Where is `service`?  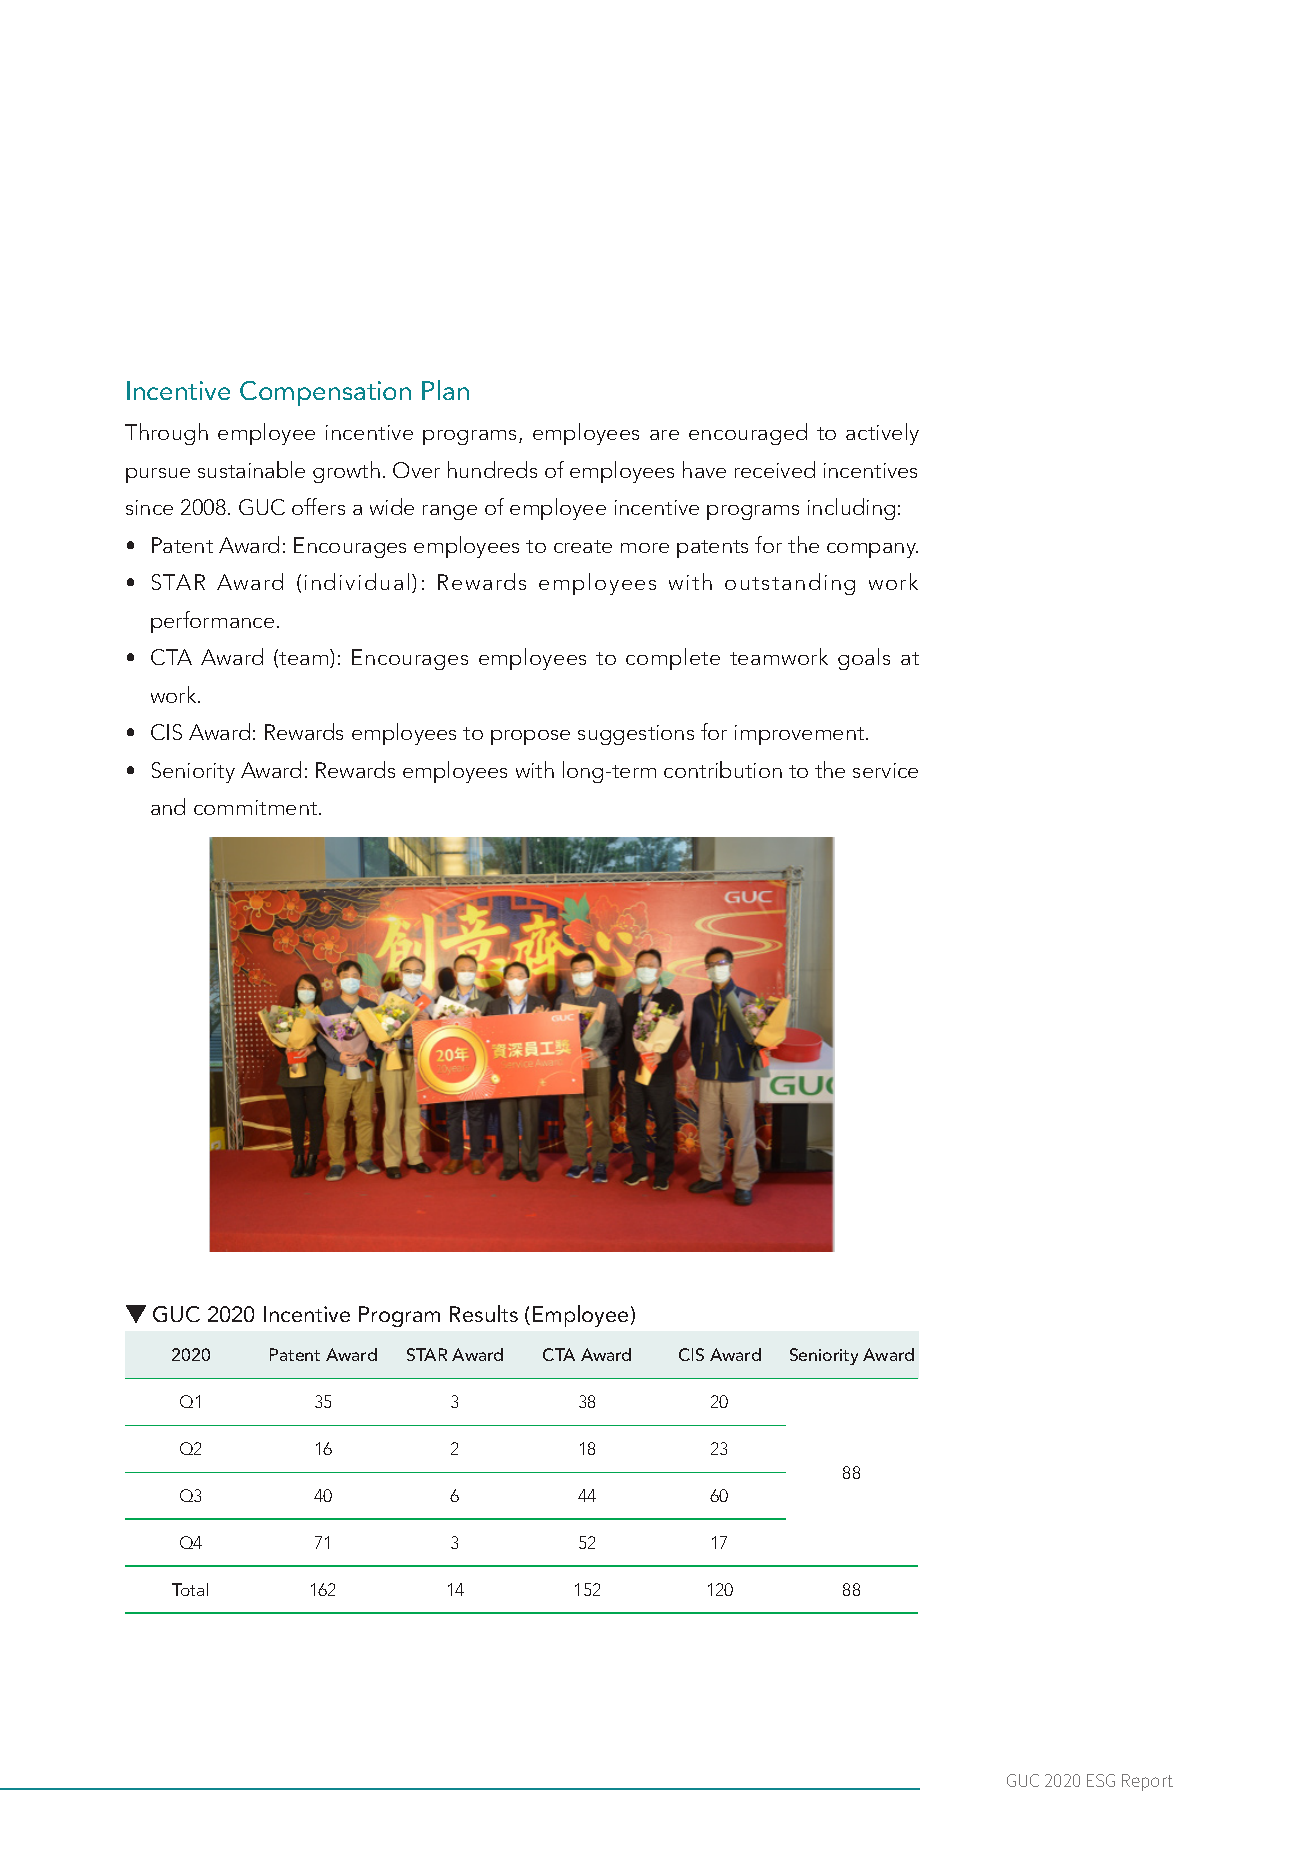
service is located at coordinates (885, 770).
